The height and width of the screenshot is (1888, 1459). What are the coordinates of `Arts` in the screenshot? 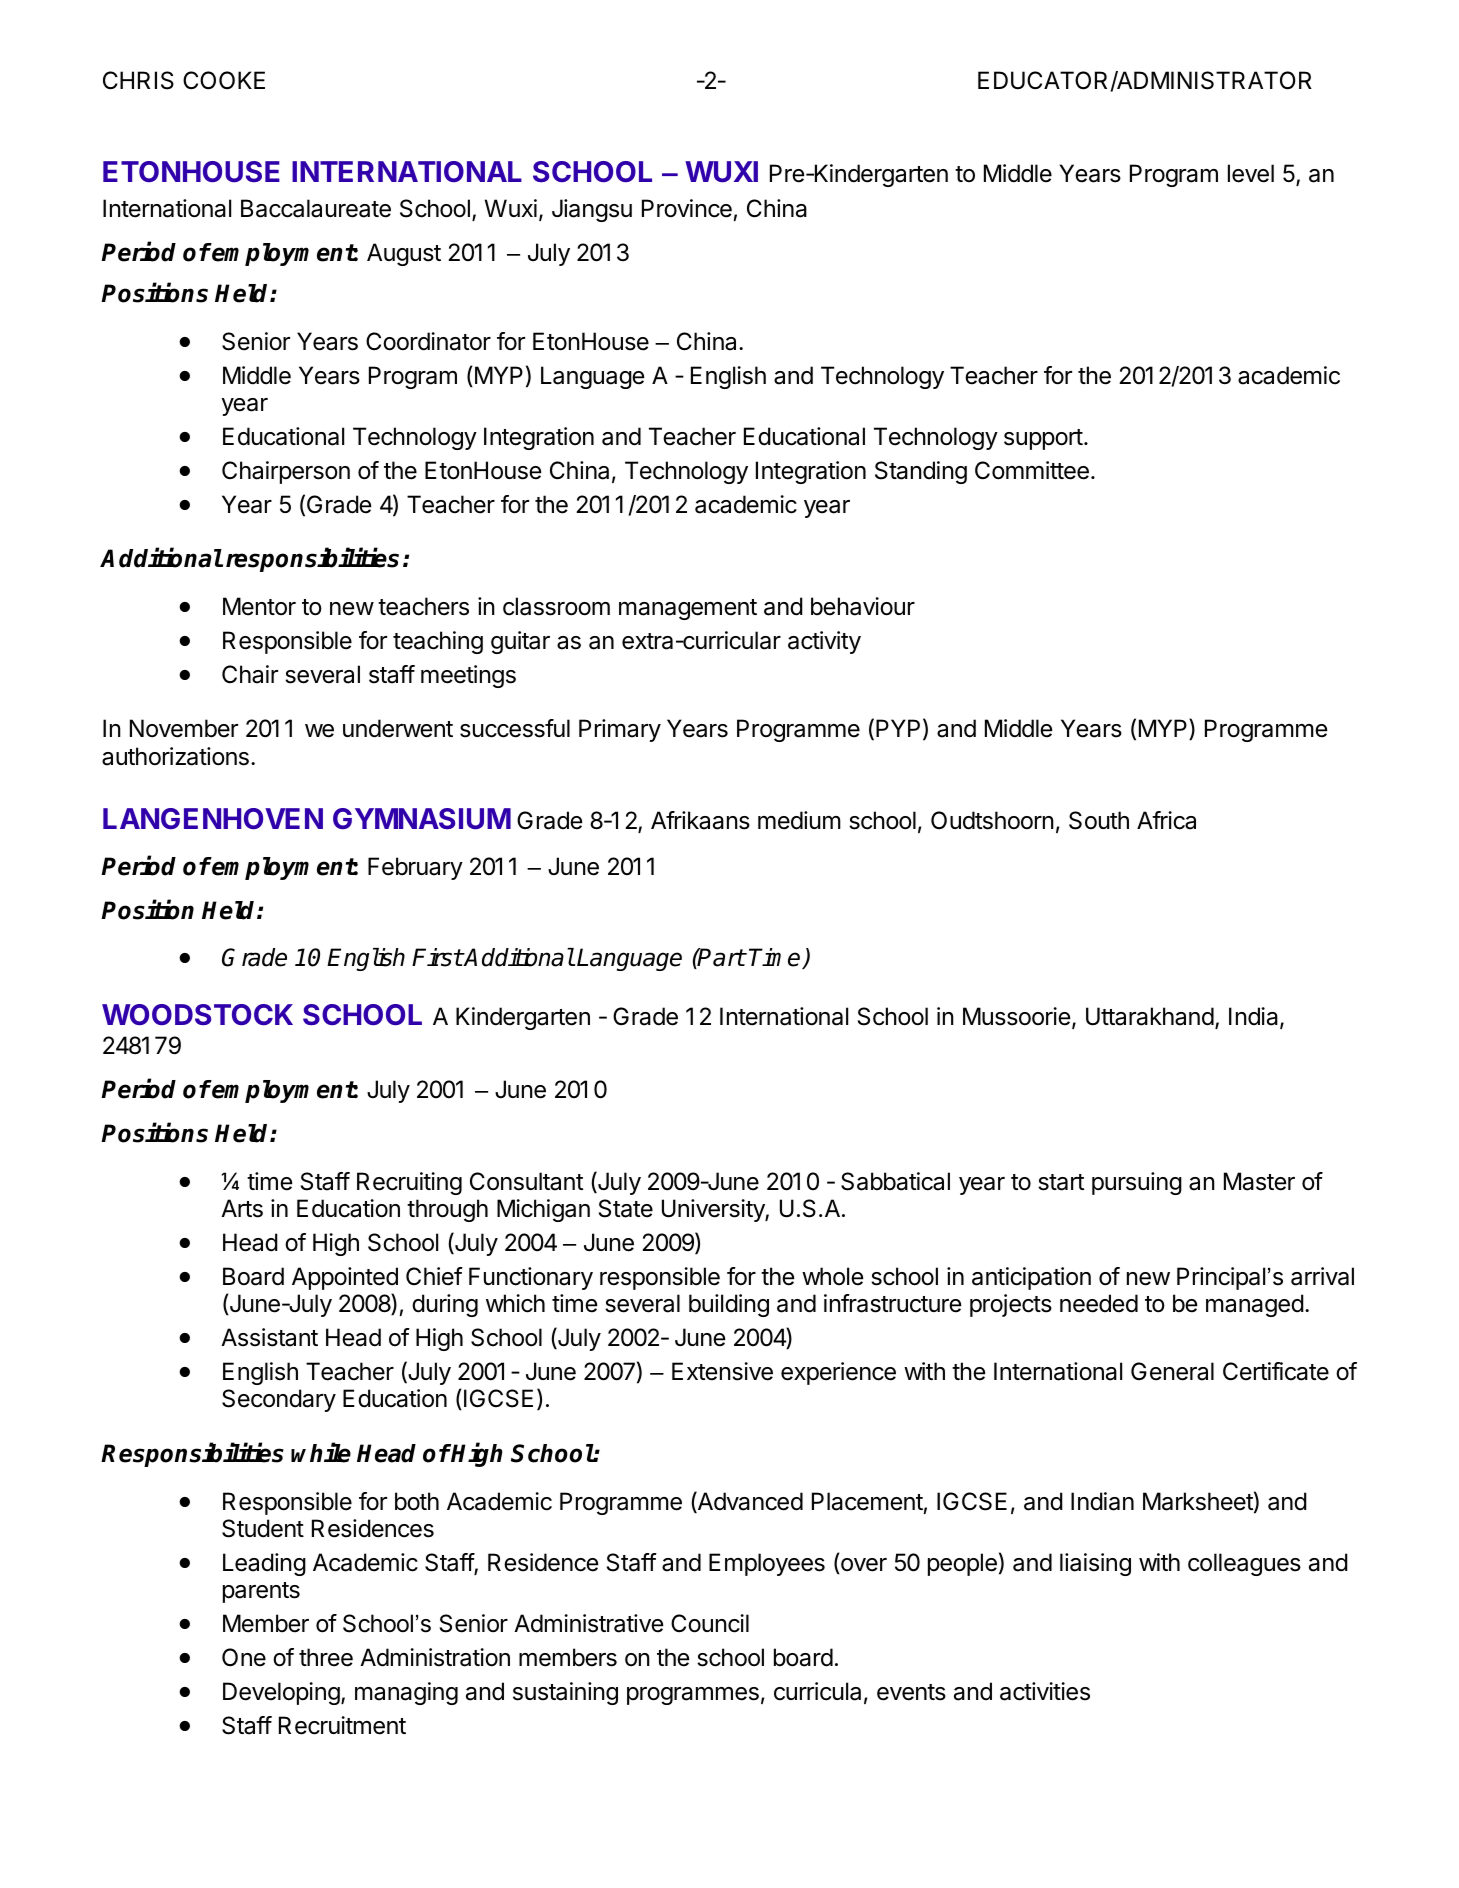 It's located at (242, 1208).
